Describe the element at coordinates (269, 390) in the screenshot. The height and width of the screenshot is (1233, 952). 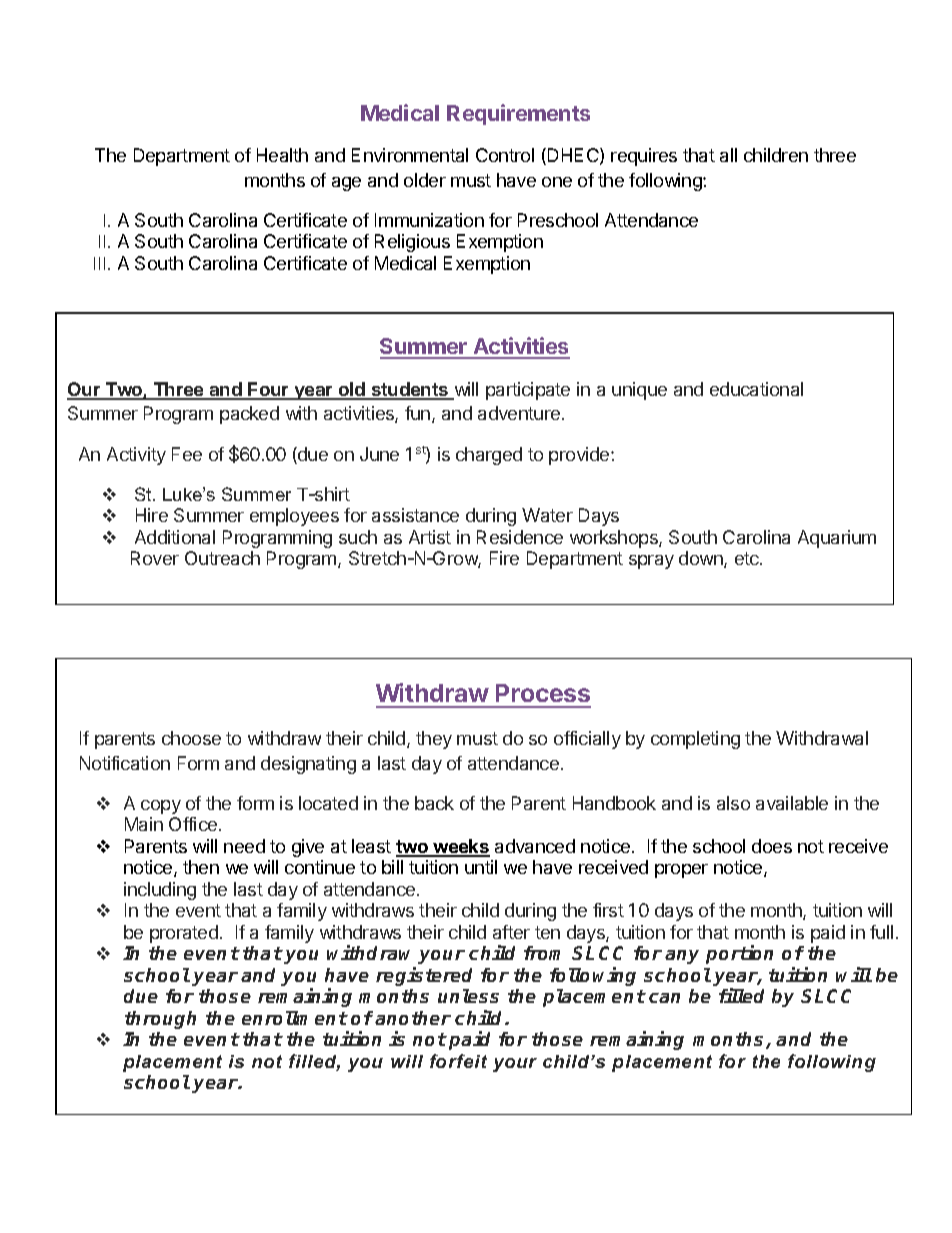
I see `Four` at that location.
